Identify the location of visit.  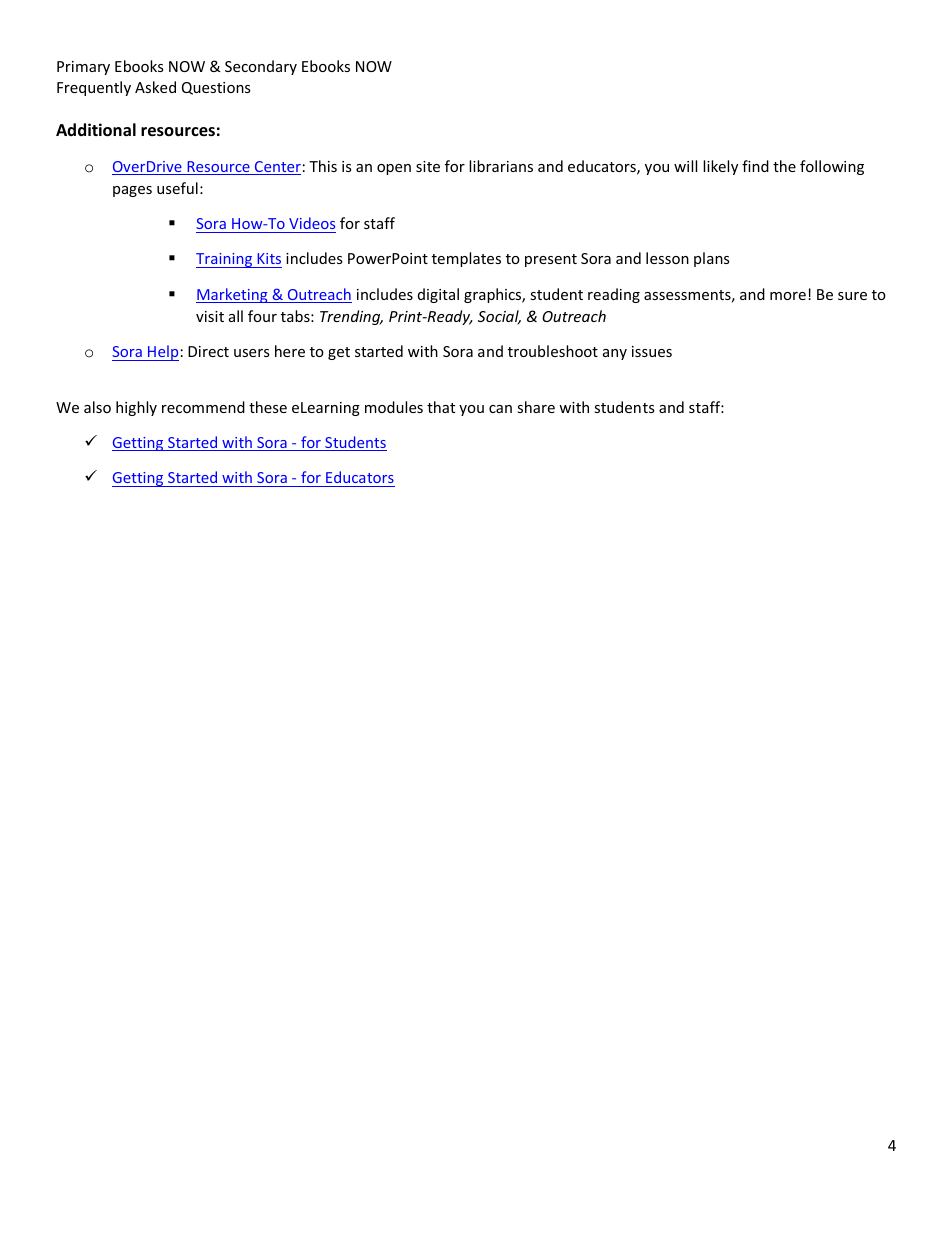
(210, 316).
